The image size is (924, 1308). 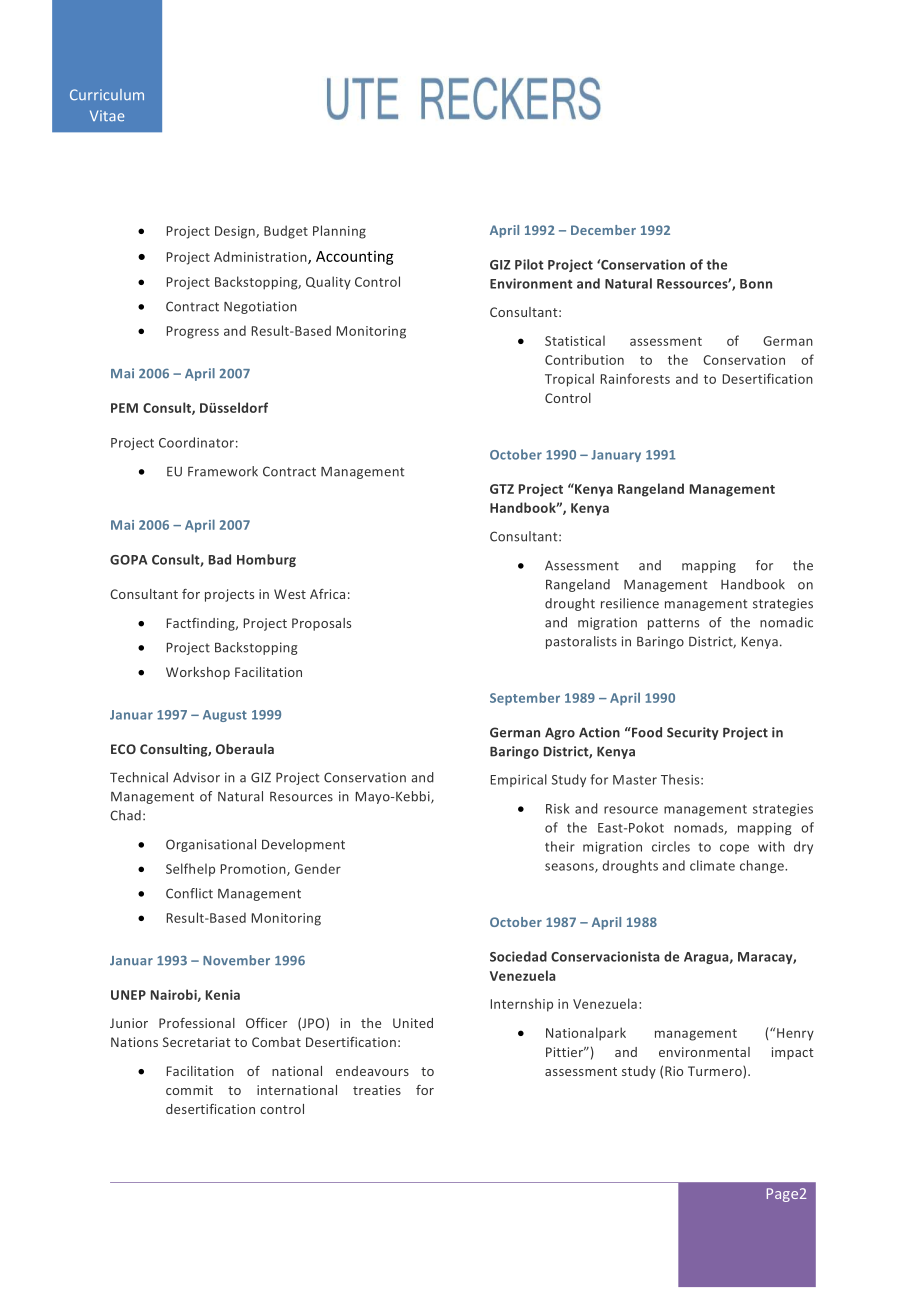 What do you see at coordinates (339, 232) in the page?
I see `Planning` at bounding box center [339, 232].
